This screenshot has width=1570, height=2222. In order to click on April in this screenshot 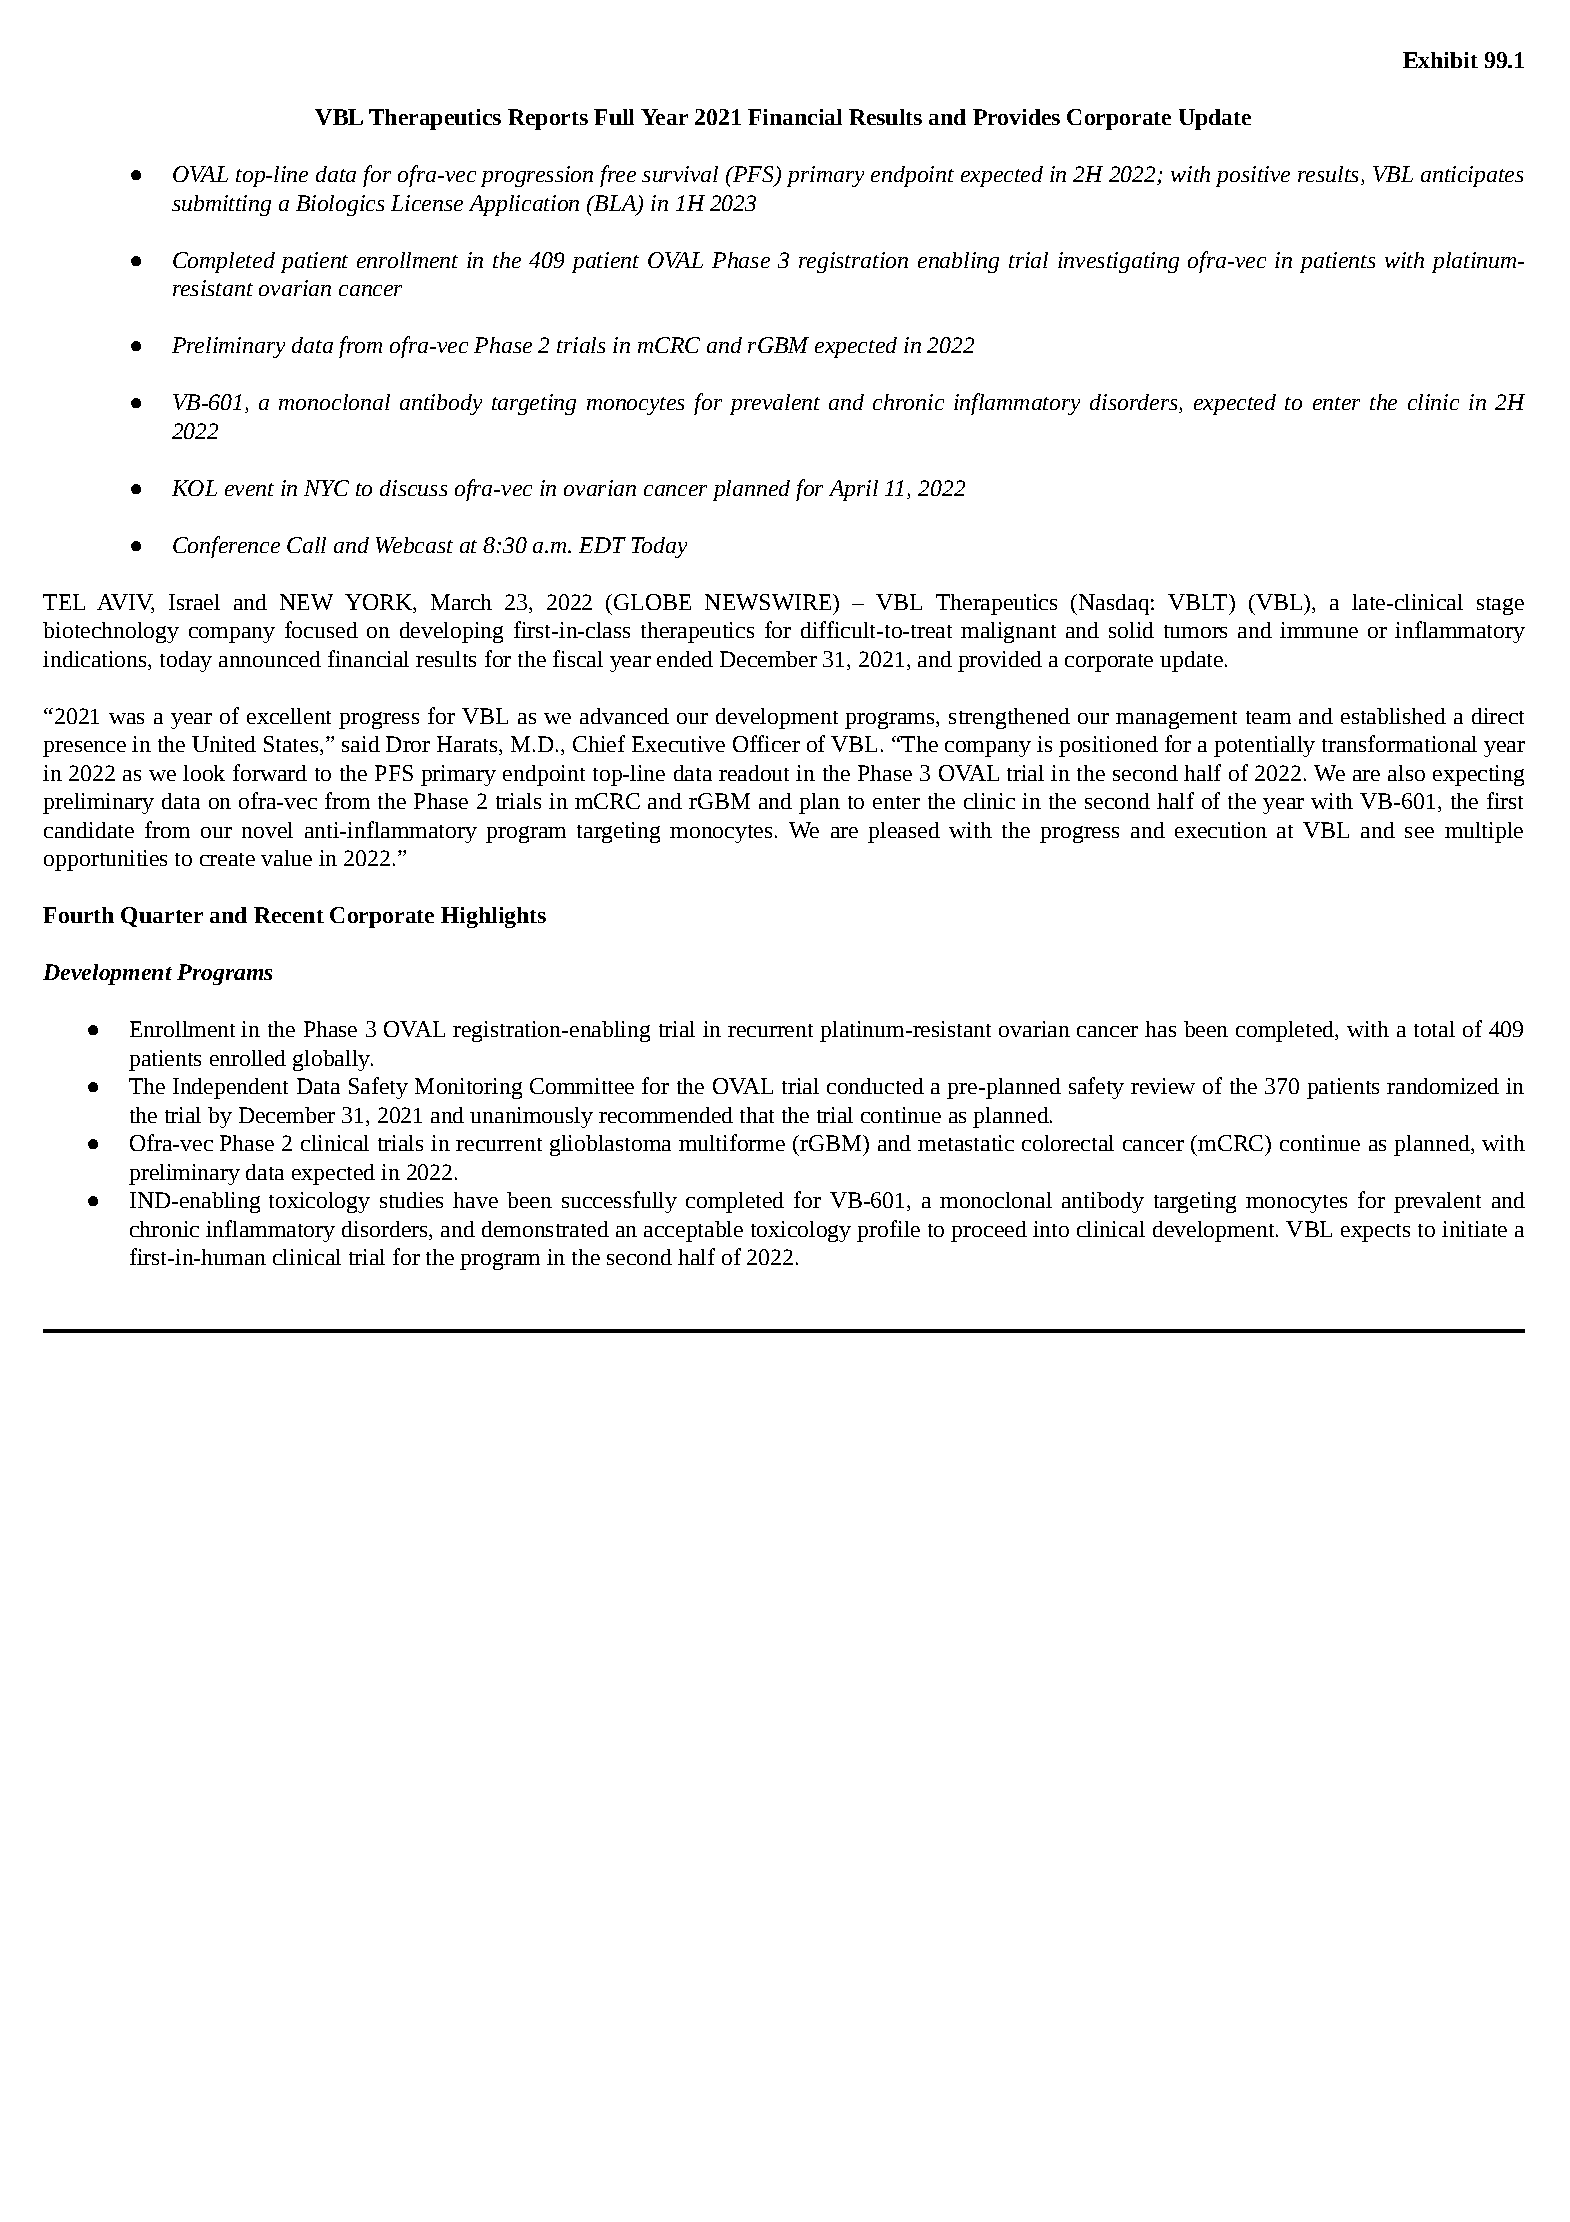, I will do `click(853, 490)`.
